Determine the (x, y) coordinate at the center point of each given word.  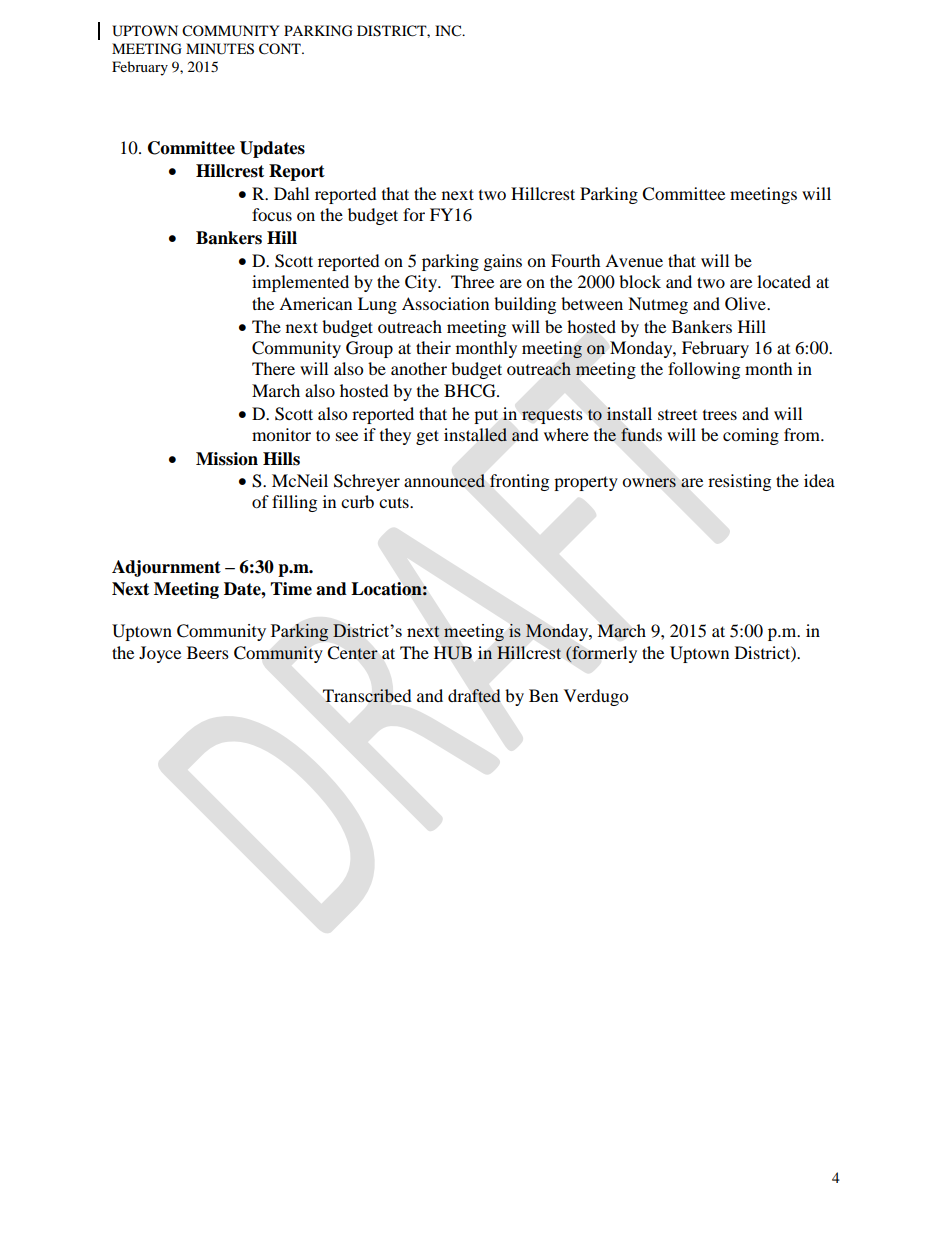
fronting (519, 482)
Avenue (634, 260)
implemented (300, 283)
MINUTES (220, 49)
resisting (739, 482)
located (784, 281)
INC (449, 31)
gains (503, 262)
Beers (208, 652)
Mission (227, 459)
